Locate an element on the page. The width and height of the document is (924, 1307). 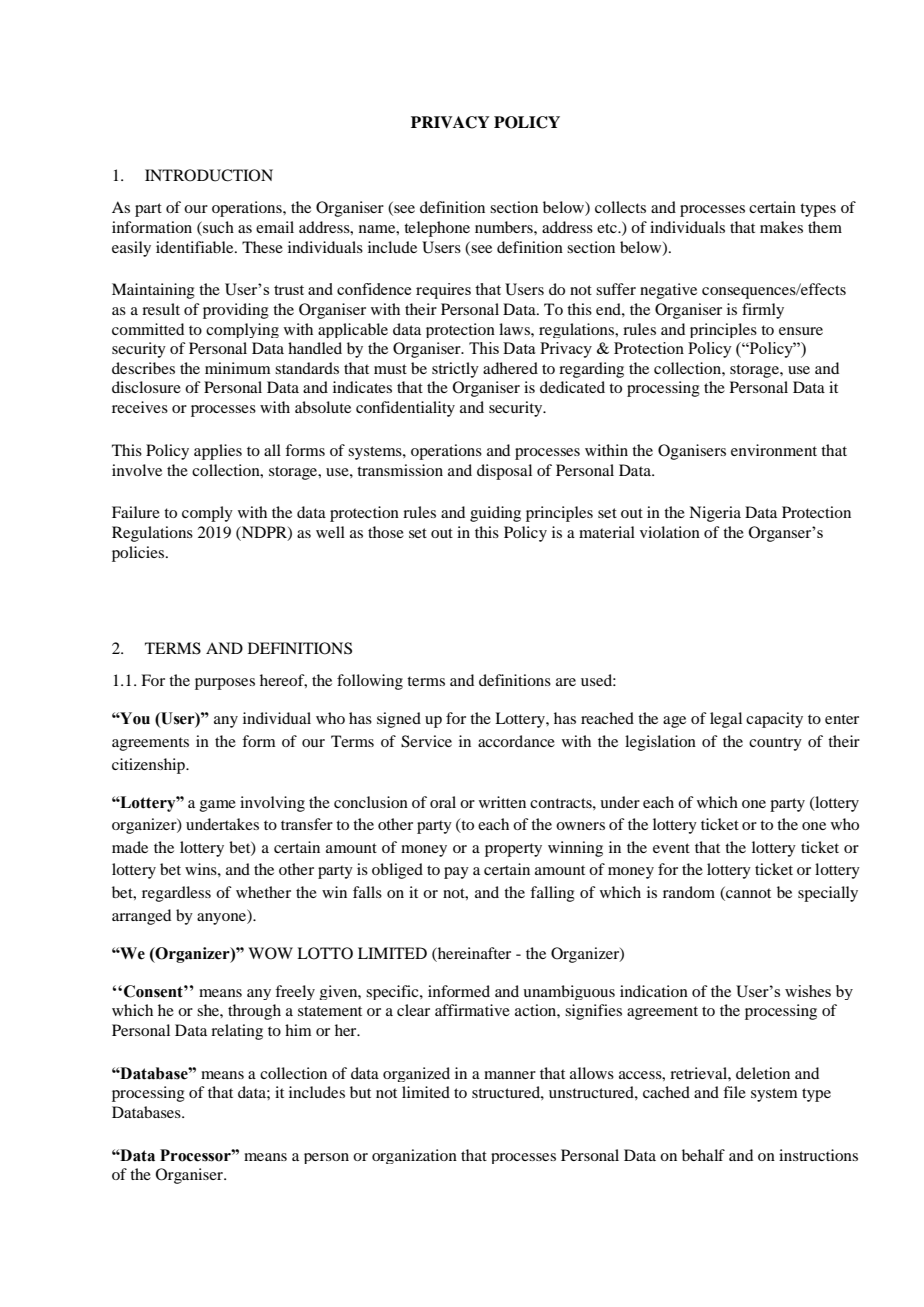
WOW is located at coordinates (270, 953).
